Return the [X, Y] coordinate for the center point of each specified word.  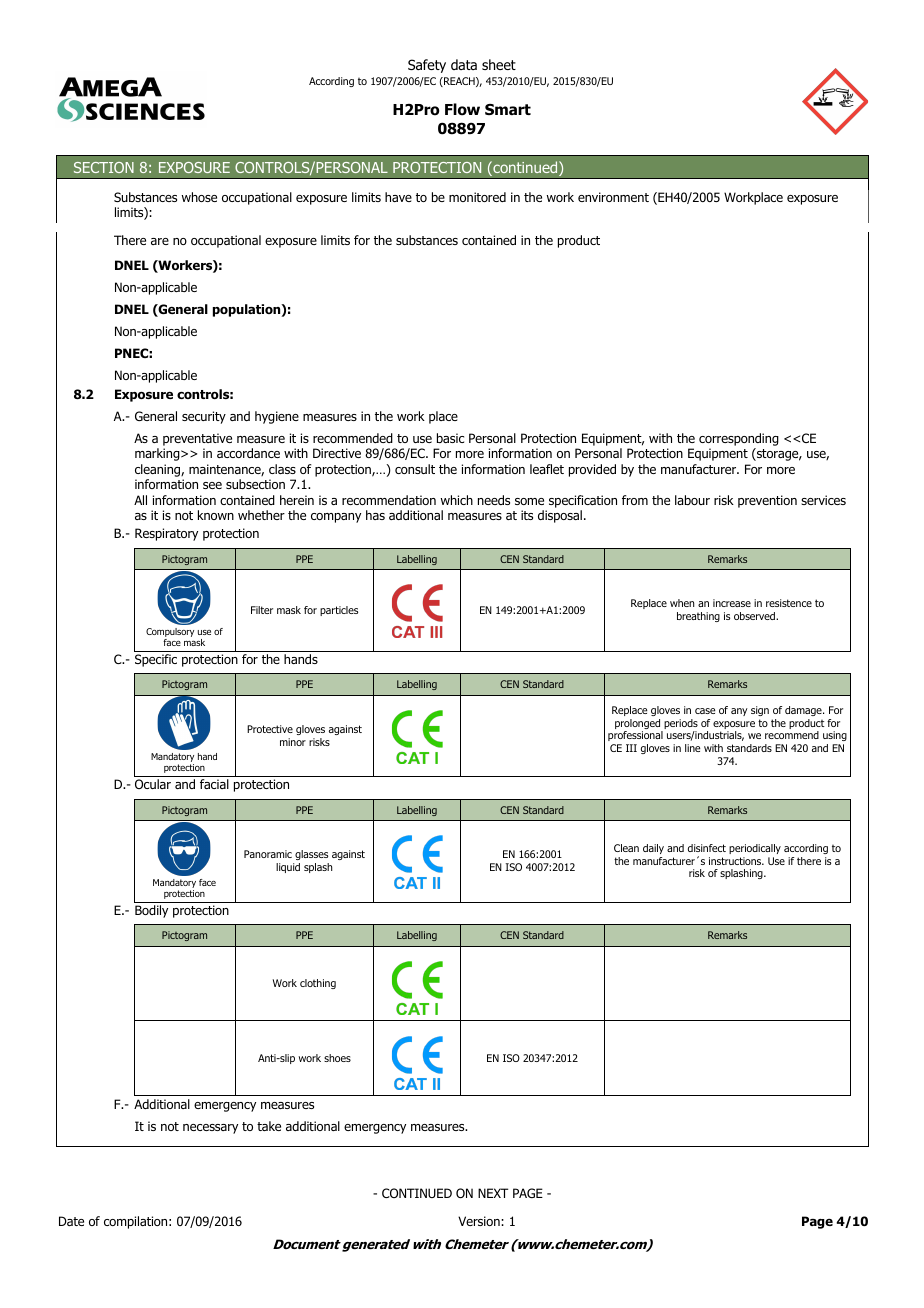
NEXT [493, 1193]
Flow [462, 109]
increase [732, 603]
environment [613, 197]
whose [199, 197]
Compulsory [170, 634]
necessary [210, 1129]
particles [339, 611]
